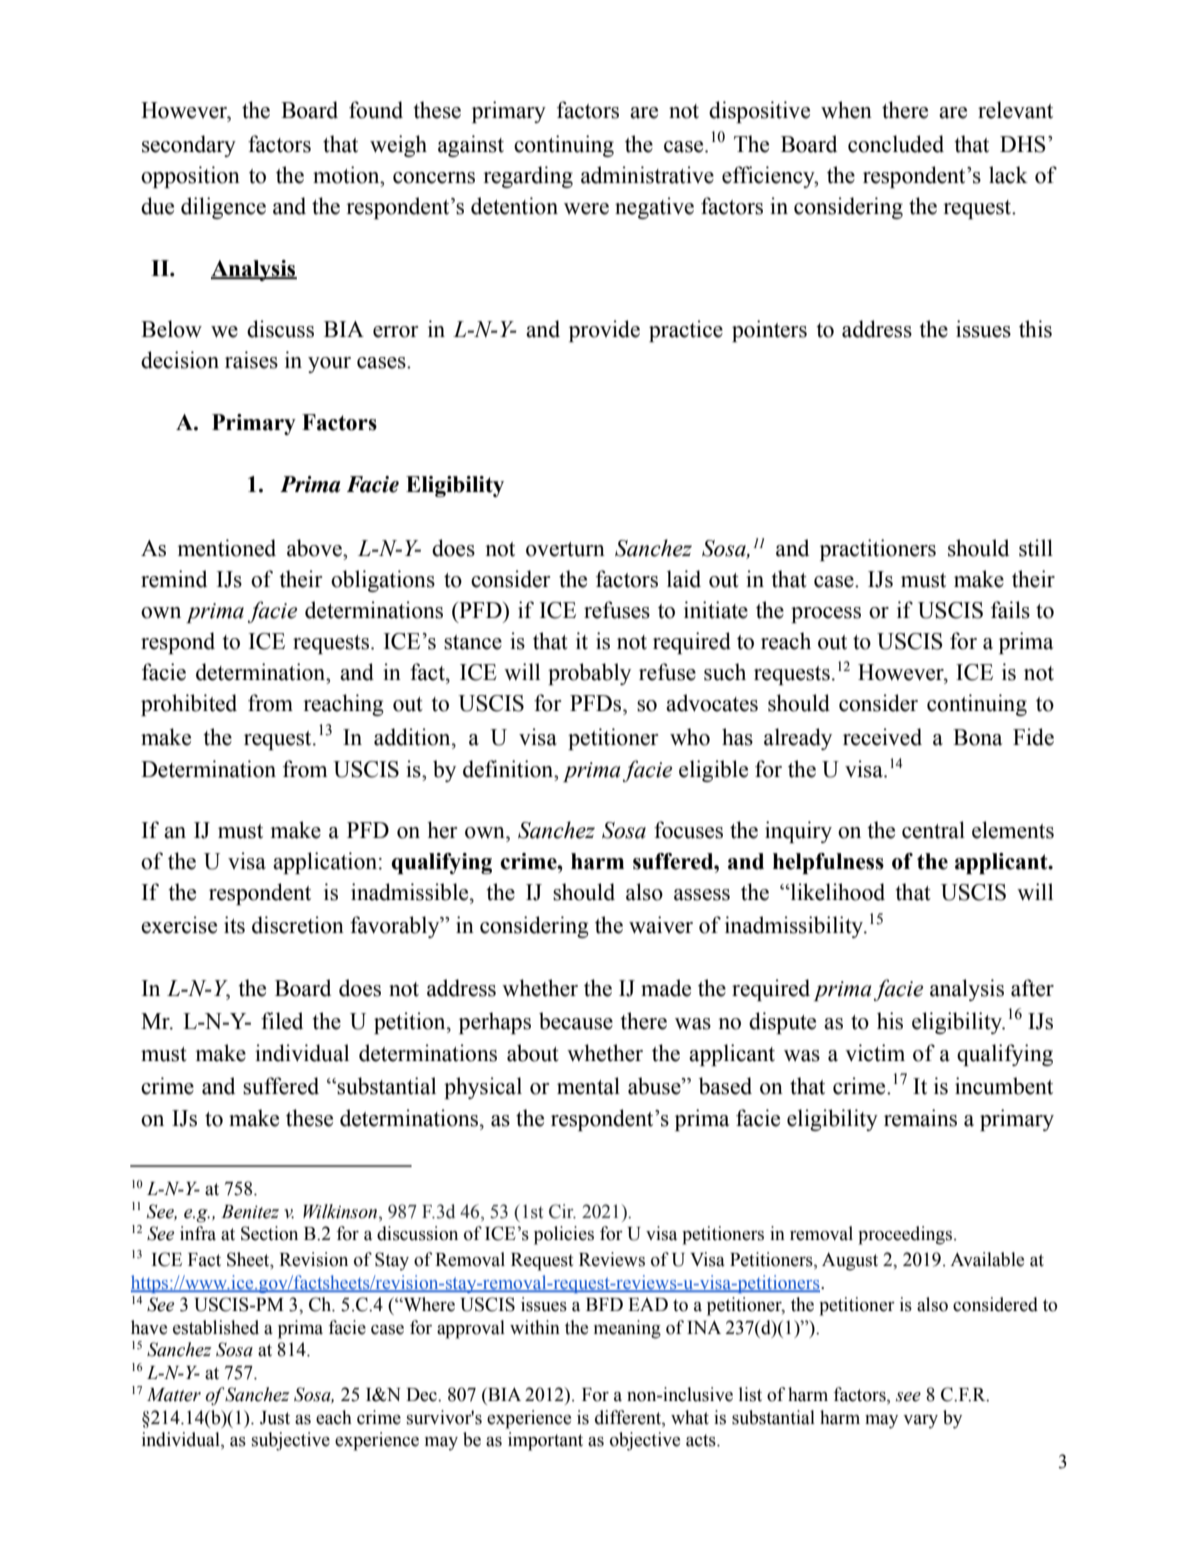  What do you see at coordinates (882, 737) in the screenshot?
I see `received` at bounding box center [882, 737].
